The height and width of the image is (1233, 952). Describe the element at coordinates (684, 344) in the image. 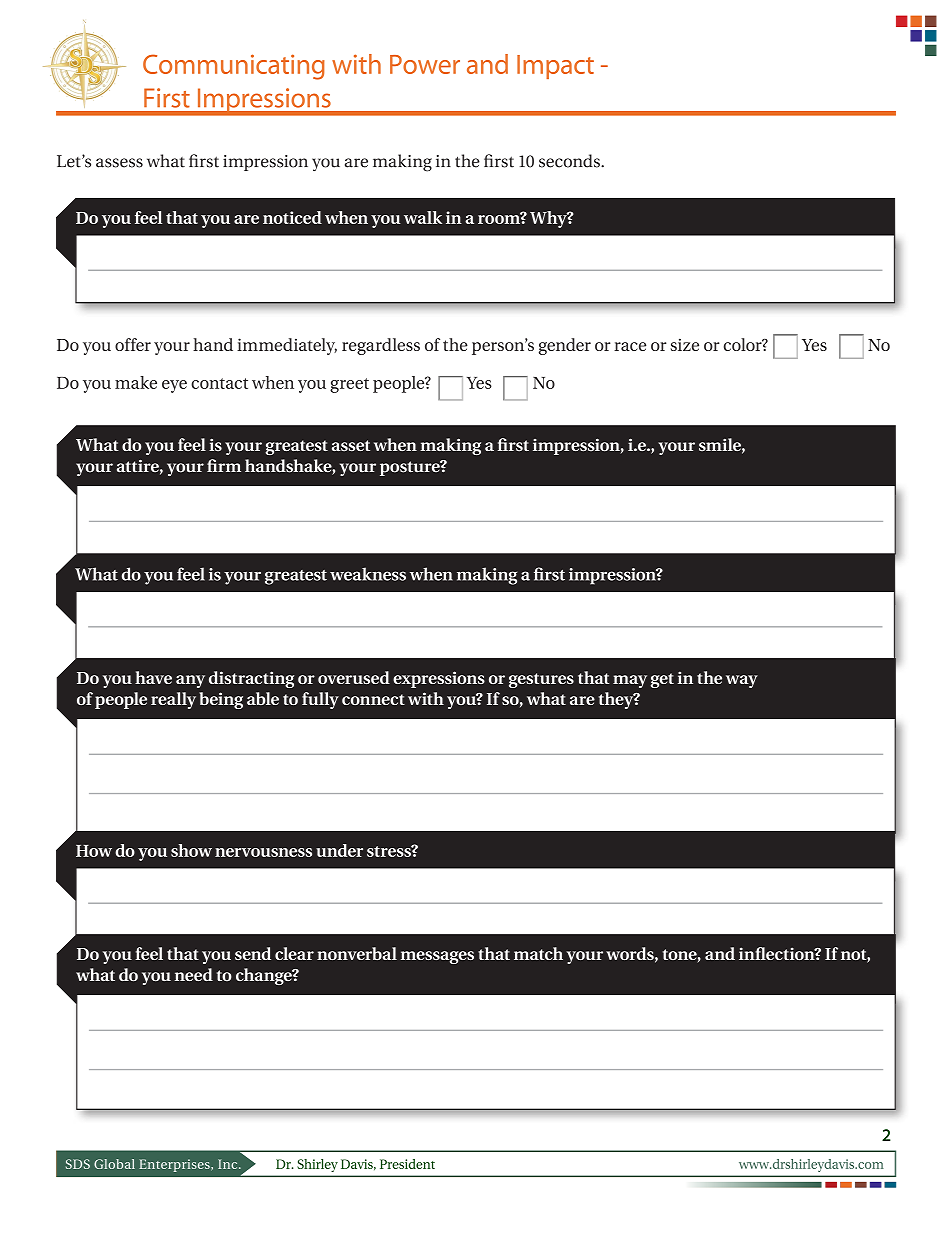

I see `size` at that location.
